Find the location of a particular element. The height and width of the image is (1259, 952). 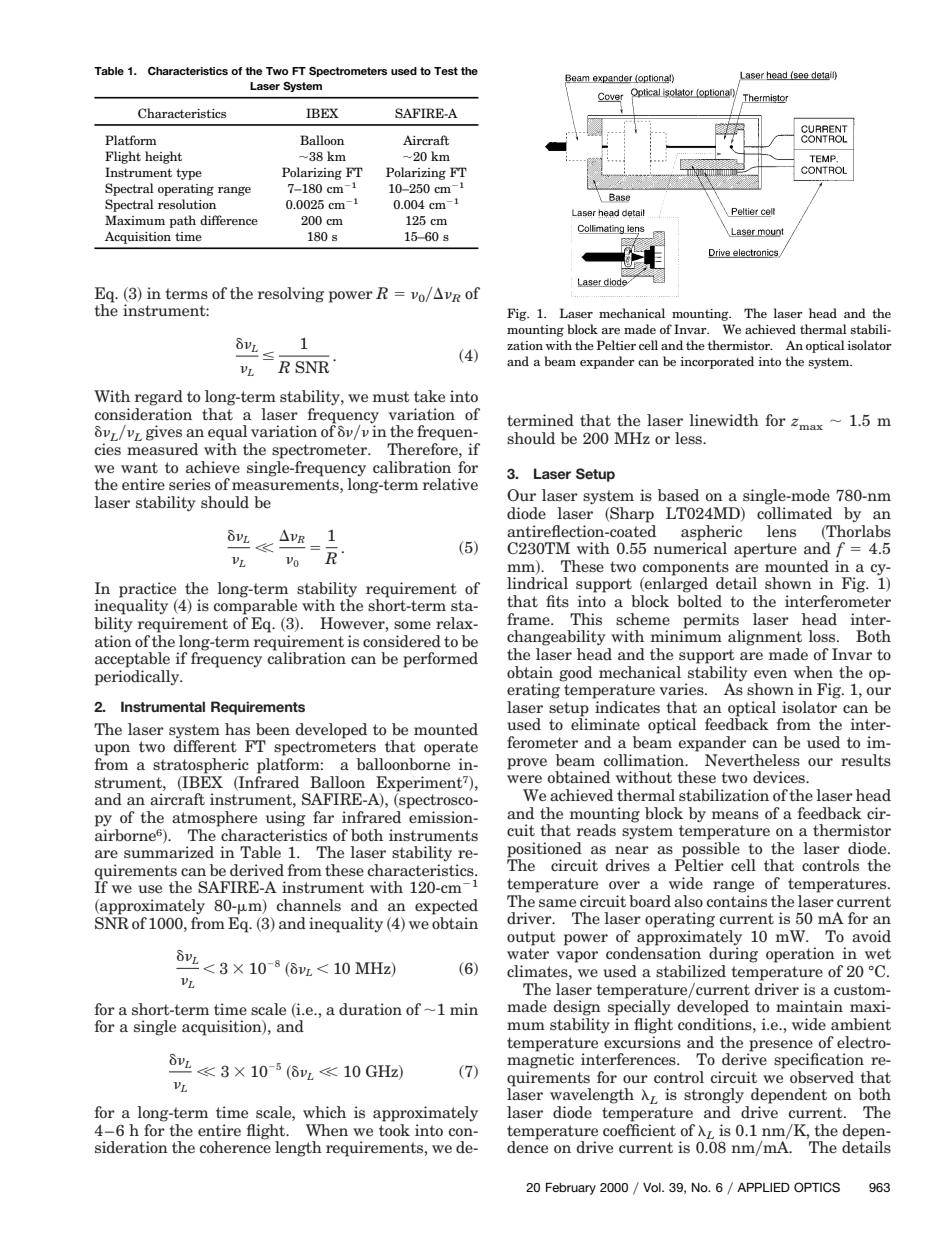

series is located at coordinates (190, 484).
